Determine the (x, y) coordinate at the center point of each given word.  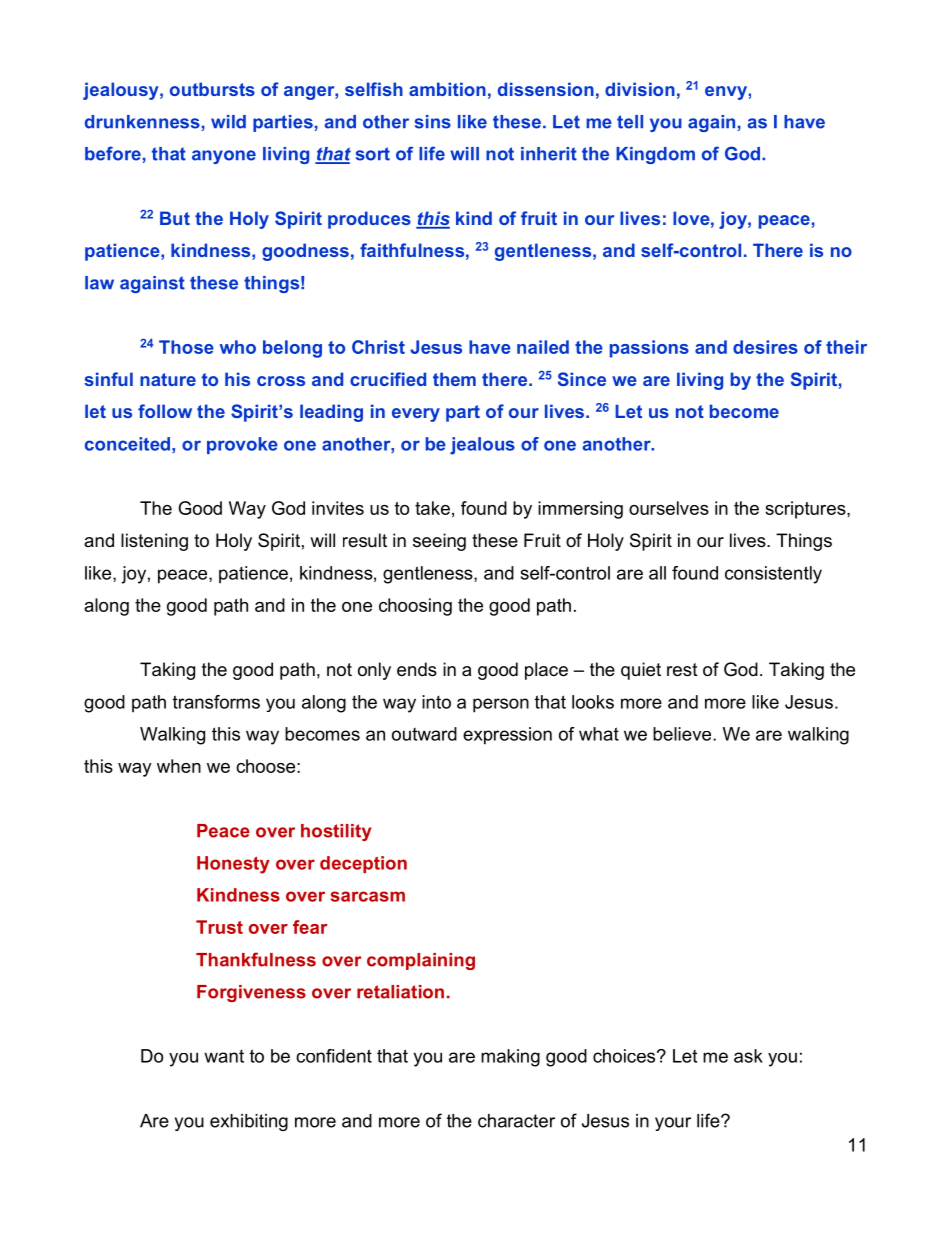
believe (683, 734)
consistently (773, 575)
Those (186, 347)
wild (228, 122)
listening (154, 542)
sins (433, 122)
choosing (415, 607)
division (640, 89)
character (516, 1121)
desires (765, 347)
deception (363, 864)
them (454, 379)
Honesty (233, 865)
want (224, 1056)
